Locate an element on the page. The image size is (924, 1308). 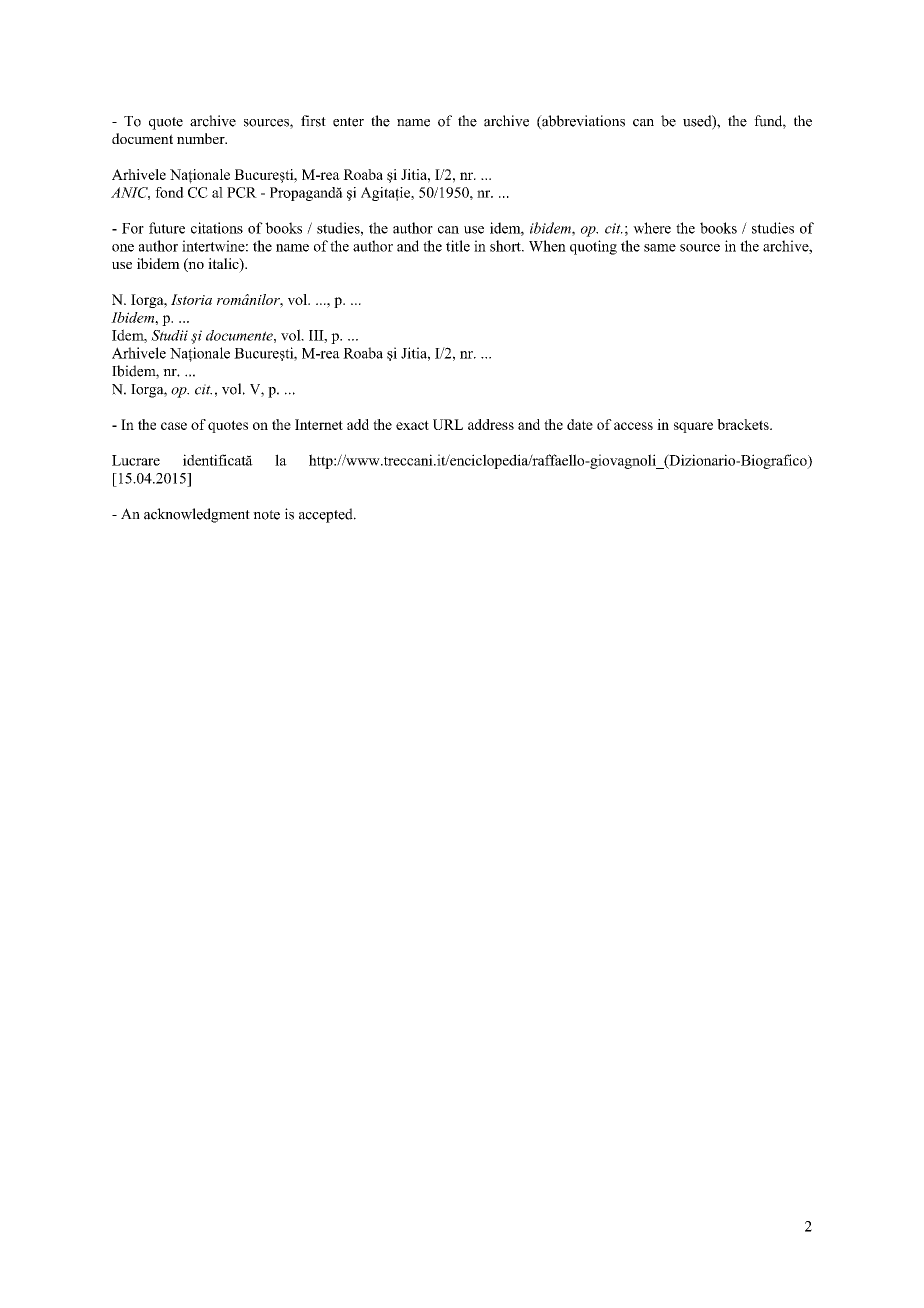
exact is located at coordinates (412, 425).
